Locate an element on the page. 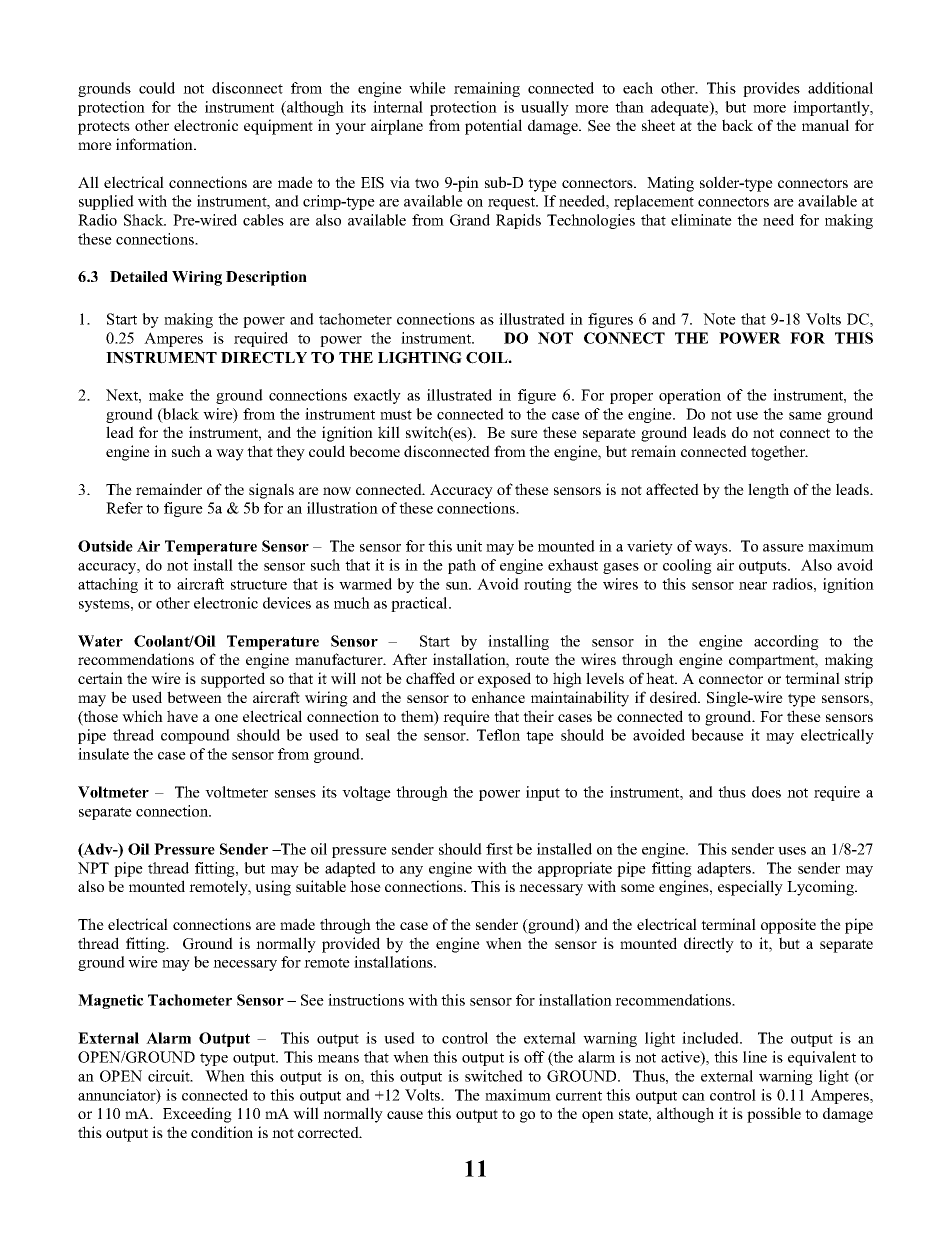 This page has width=952, height=1233. off is located at coordinates (534, 1057).
